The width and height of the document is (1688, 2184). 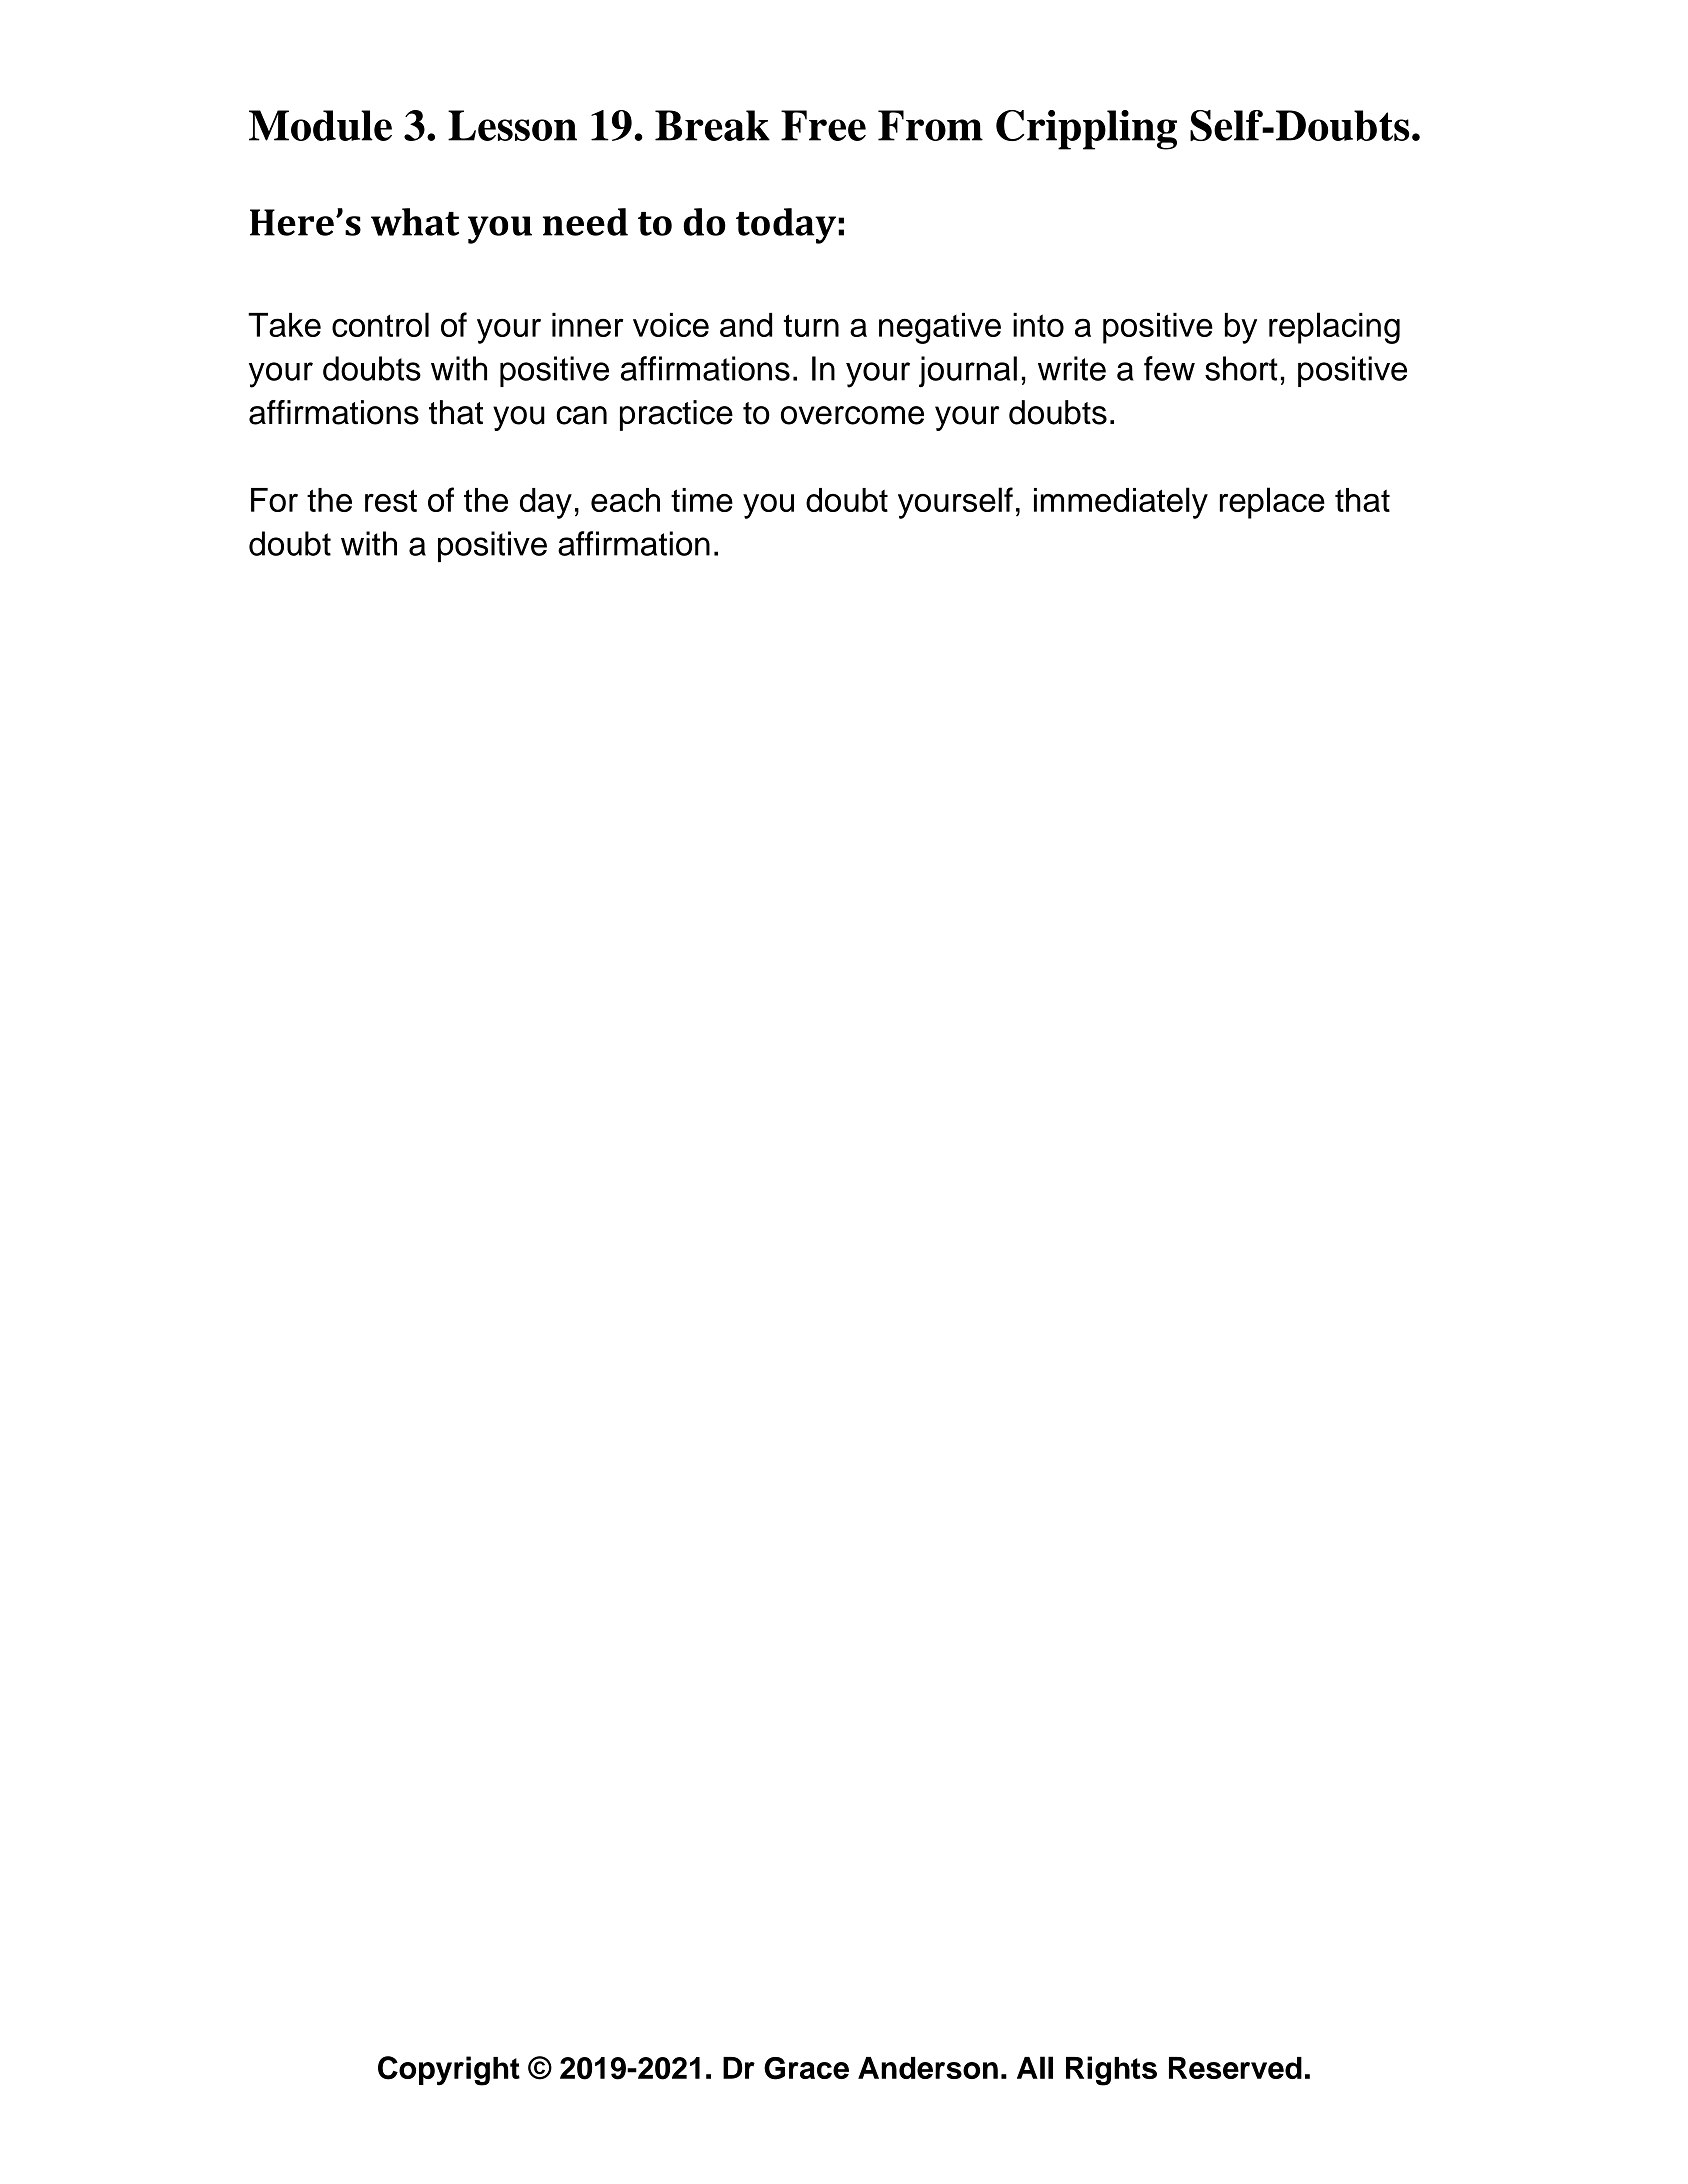 What do you see at coordinates (415, 222) in the document?
I see `what` at bounding box center [415, 222].
